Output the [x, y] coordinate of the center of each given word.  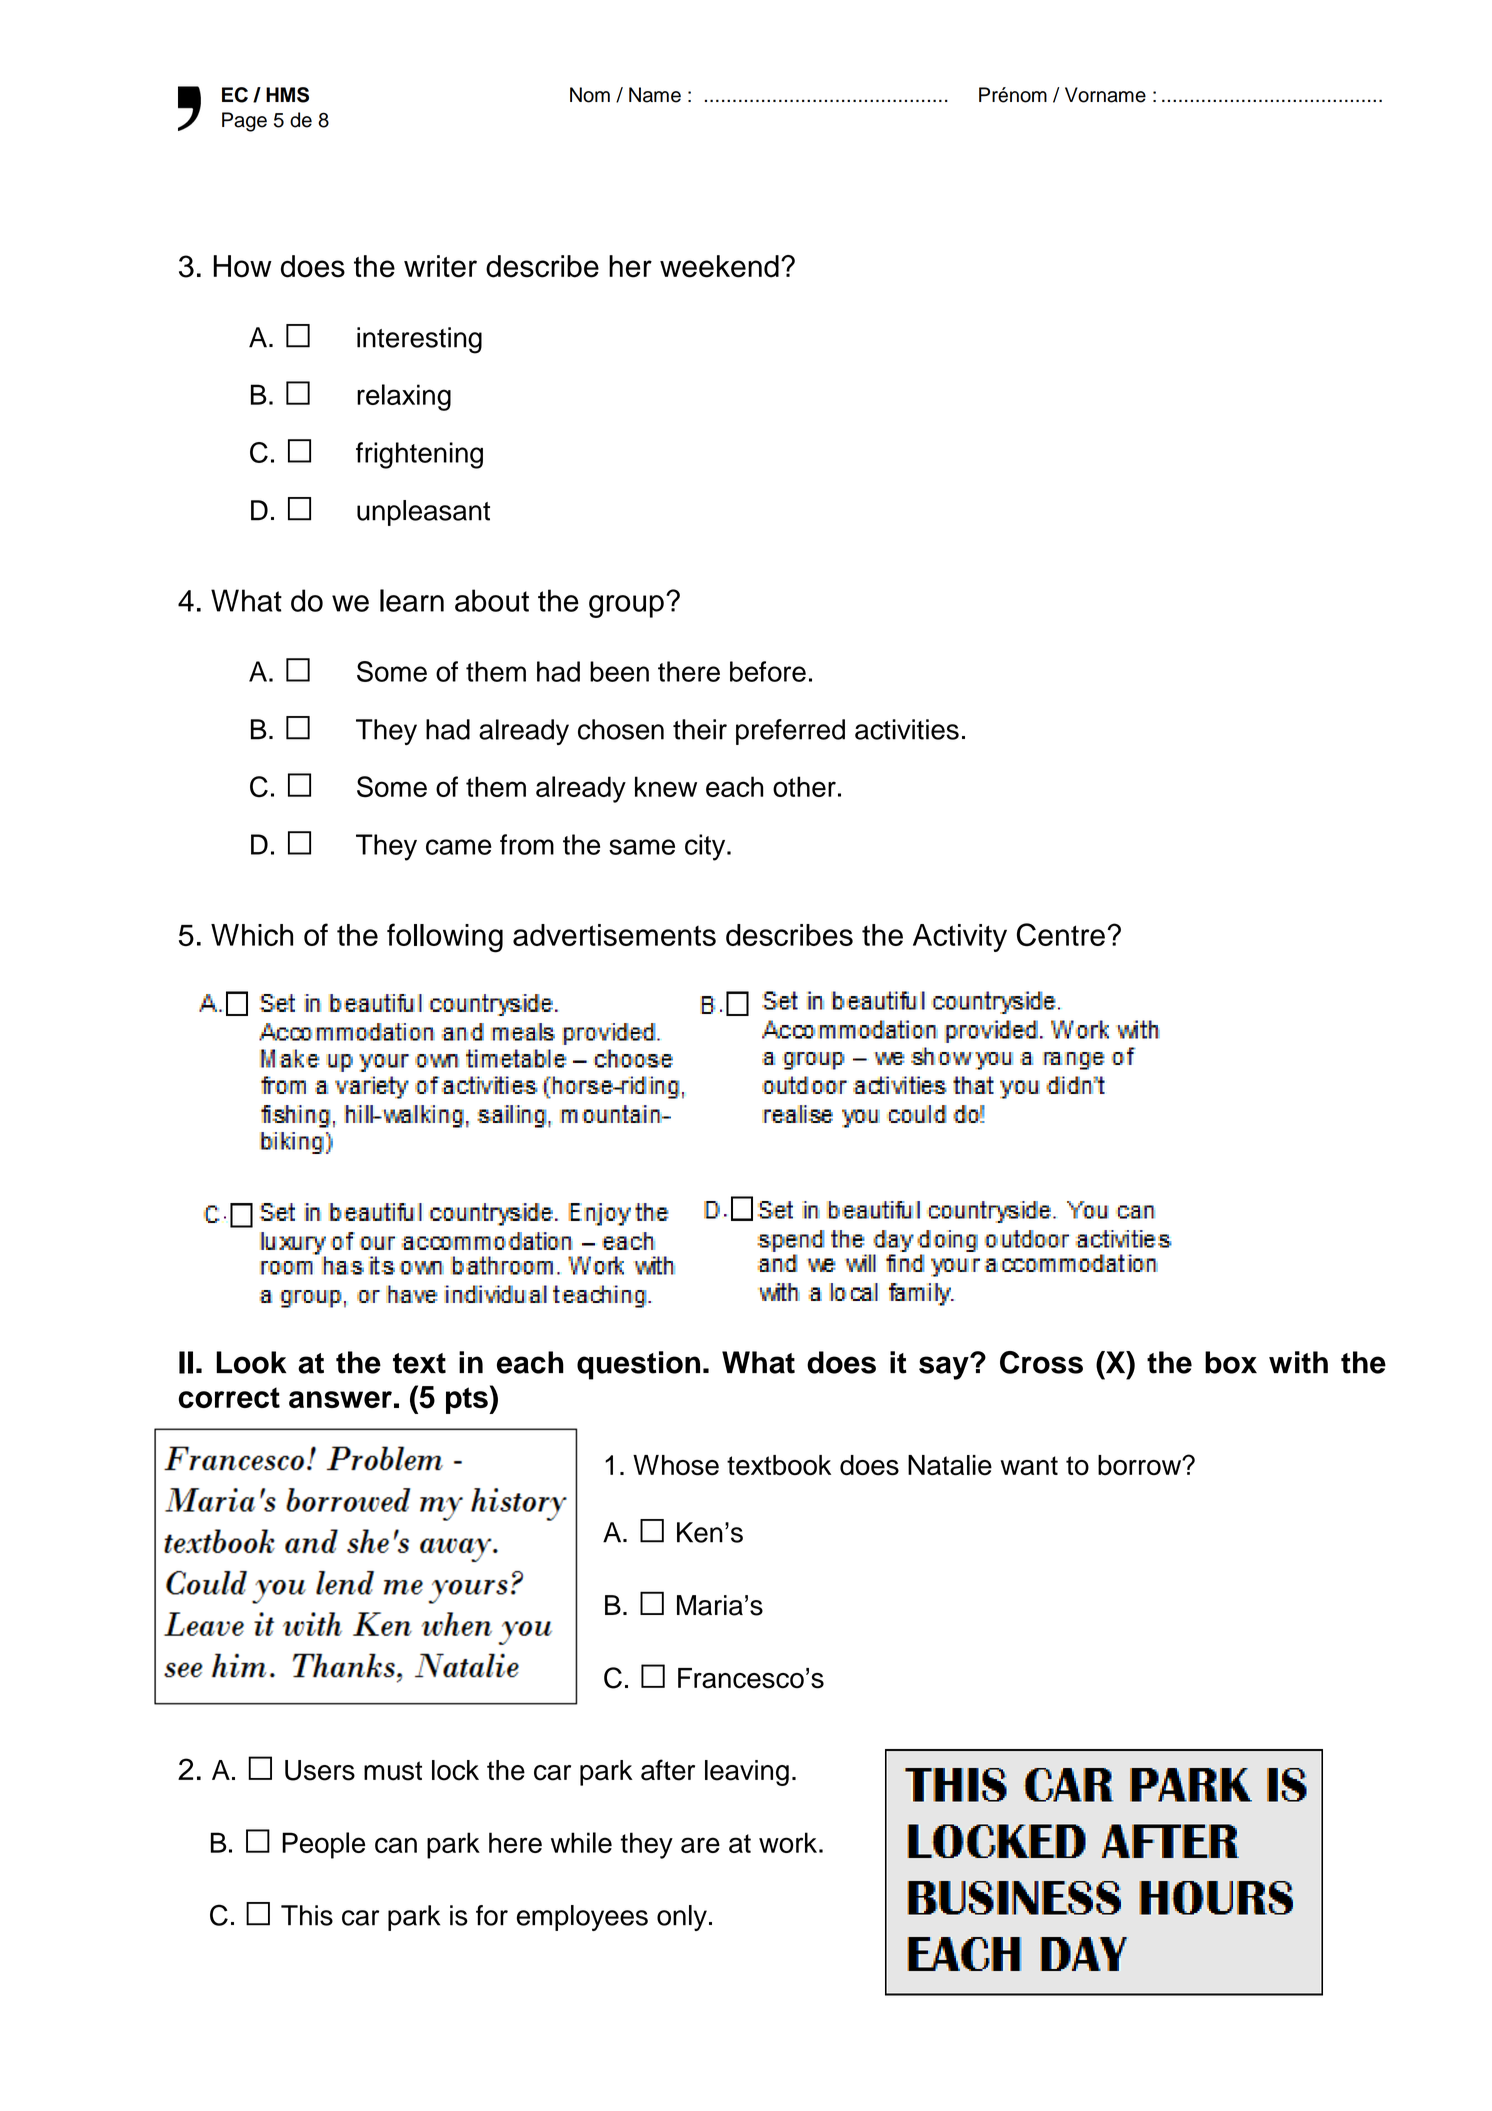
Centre [1061, 935]
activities [907, 729]
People [323, 1845]
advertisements [614, 935]
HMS [287, 95]
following [445, 938]
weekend [719, 266]
